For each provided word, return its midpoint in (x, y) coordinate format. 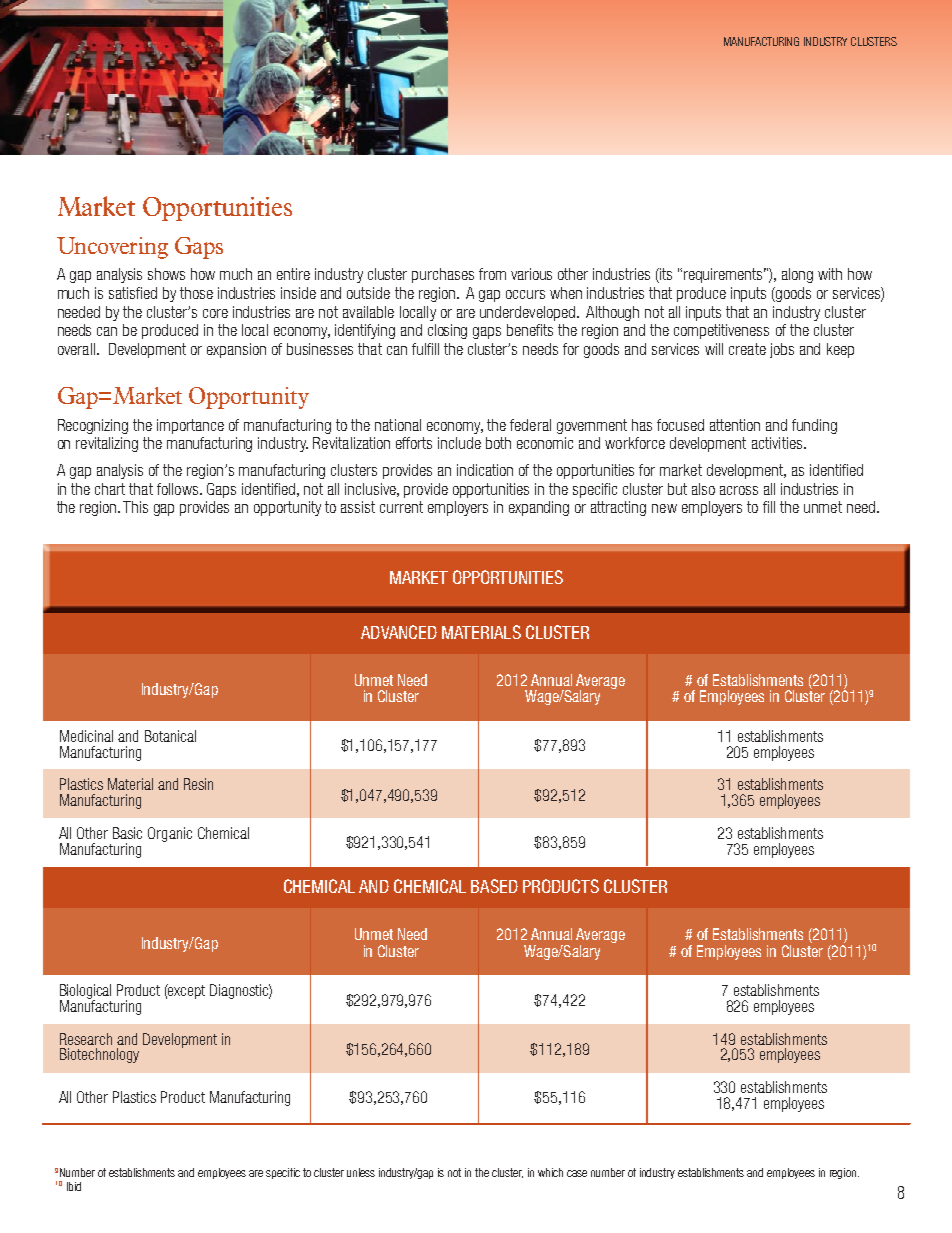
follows (179, 489)
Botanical (170, 736)
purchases (443, 275)
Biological (85, 993)
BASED (494, 886)
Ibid (74, 1186)
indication (485, 470)
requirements (725, 275)
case (577, 1173)
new (664, 508)
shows (166, 274)
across (739, 490)
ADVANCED (399, 632)
